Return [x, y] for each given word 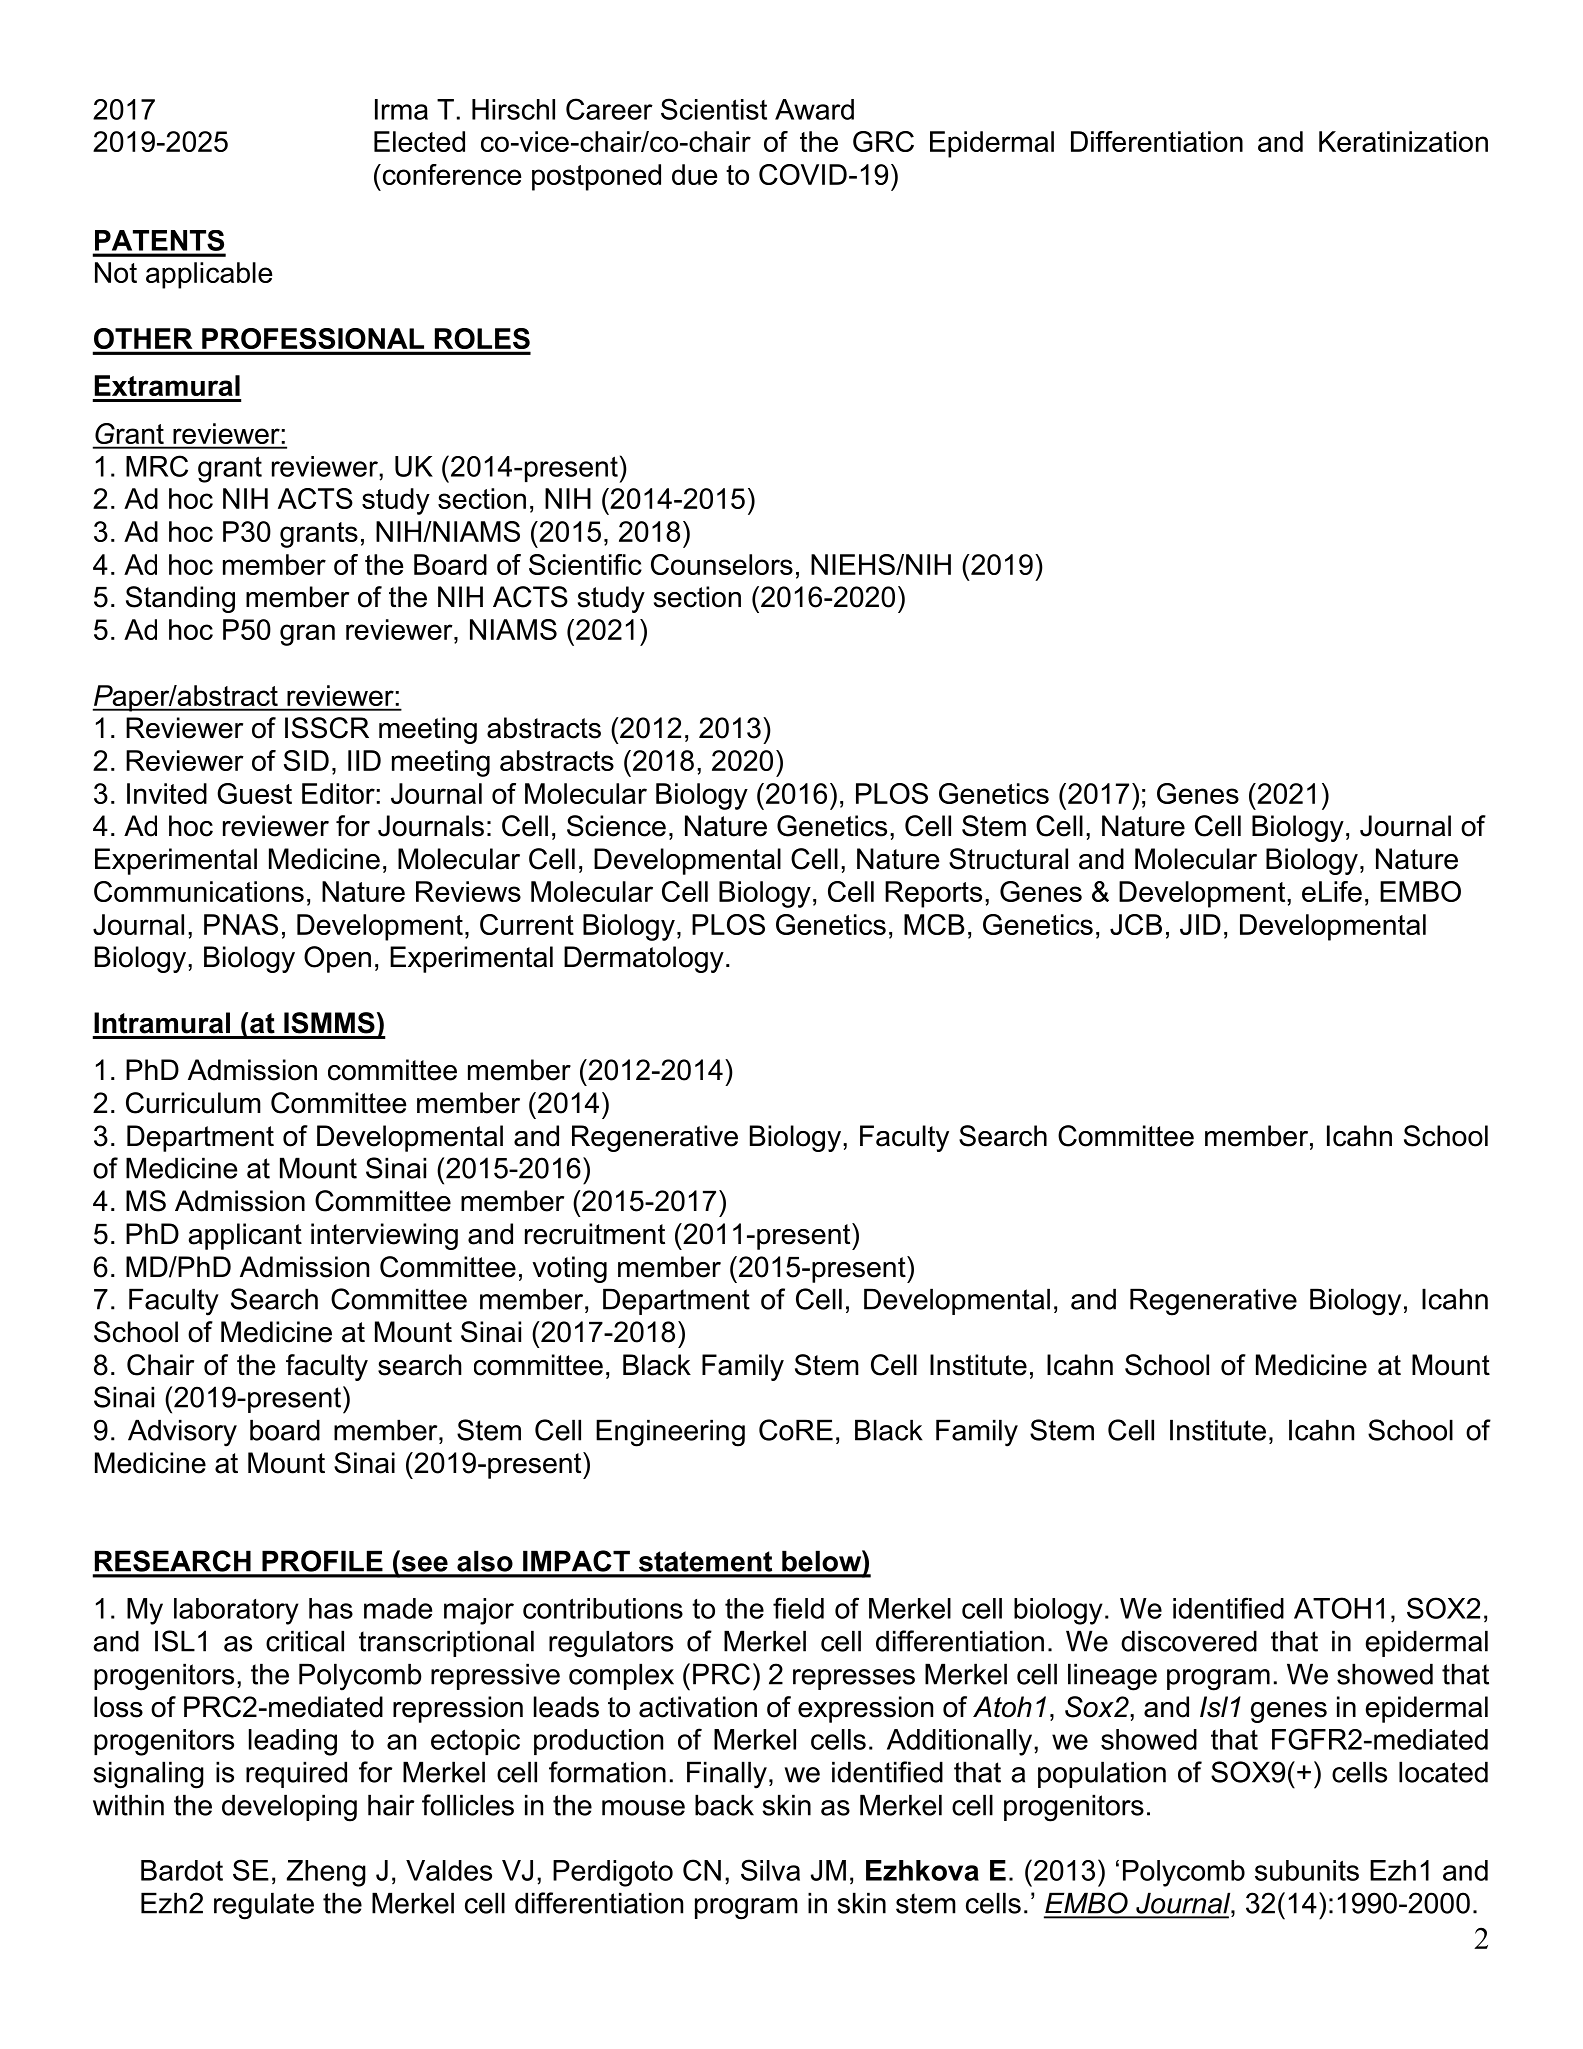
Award [814, 109]
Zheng [326, 1873]
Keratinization [1403, 141]
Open [337, 959]
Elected [419, 141]
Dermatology [644, 959]
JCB [1136, 924]
